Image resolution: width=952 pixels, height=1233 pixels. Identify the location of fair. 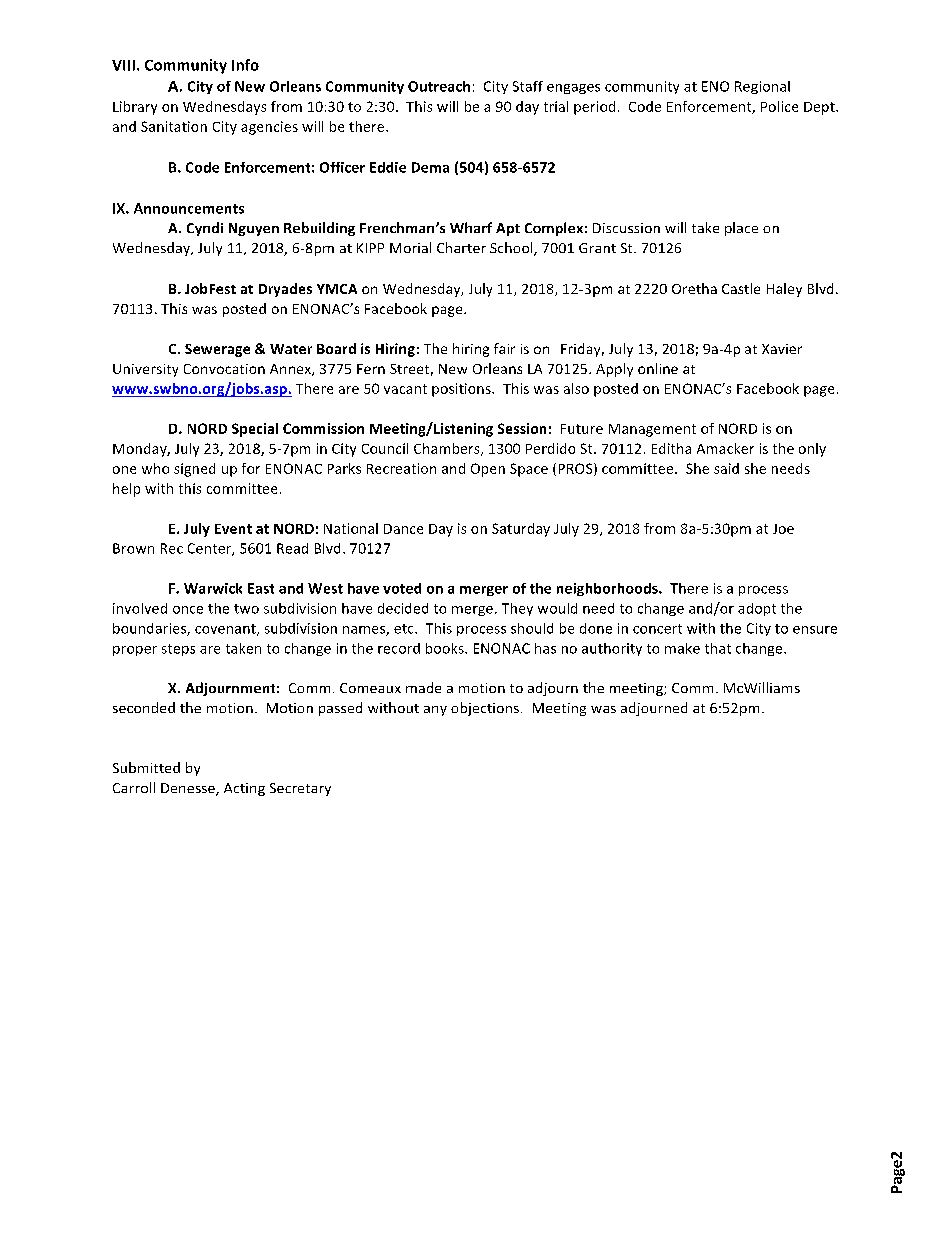
(504, 348).
